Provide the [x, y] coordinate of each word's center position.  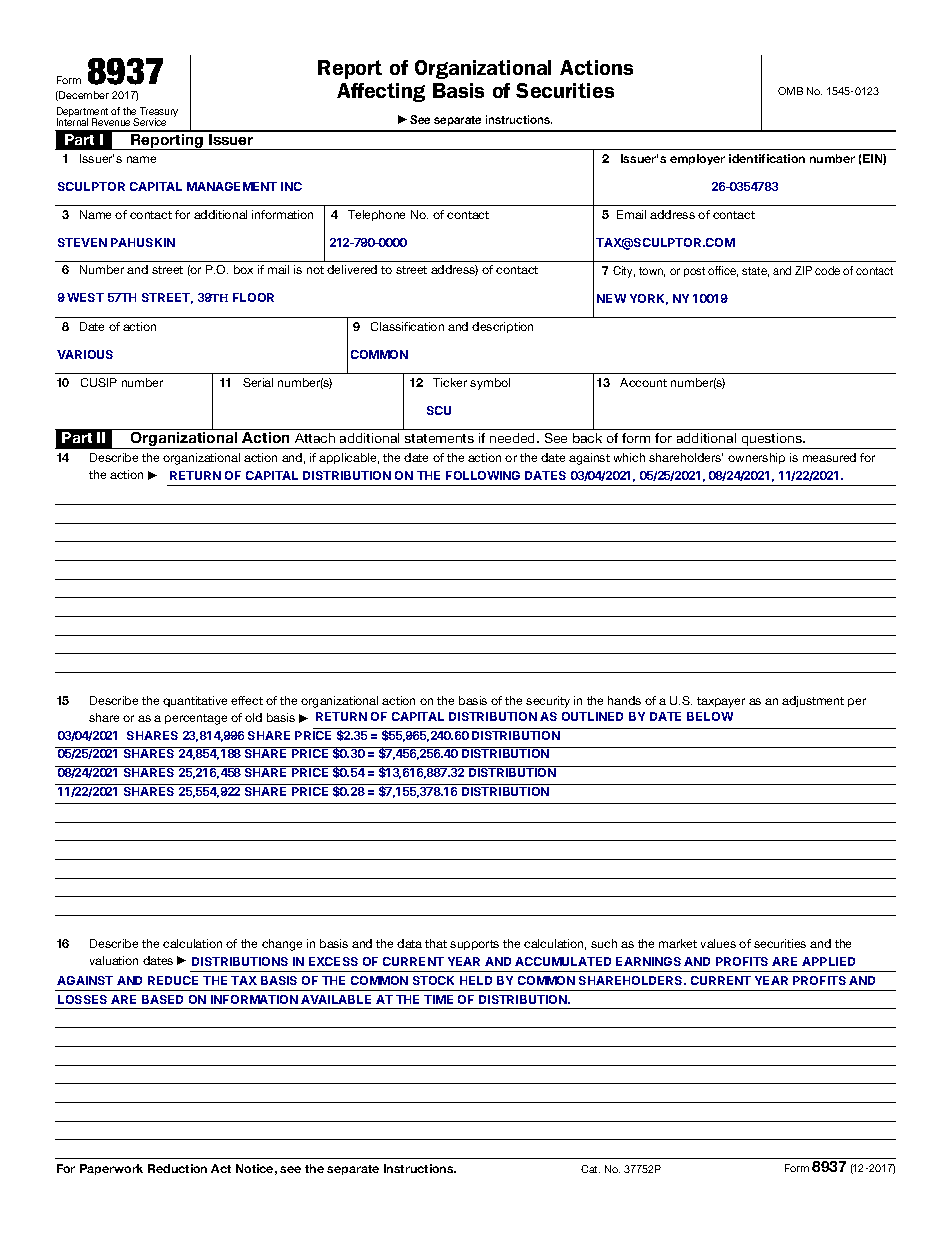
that [436, 943]
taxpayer [721, 702]
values [718, 943]
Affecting [381, 92]
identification [767, 158]
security [548, 702]
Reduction [177, 1168]
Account [643, 382]
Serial [258, 382]
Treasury [158, 113]
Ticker [450, 382]
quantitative [195, 701]
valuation [114, 960]
